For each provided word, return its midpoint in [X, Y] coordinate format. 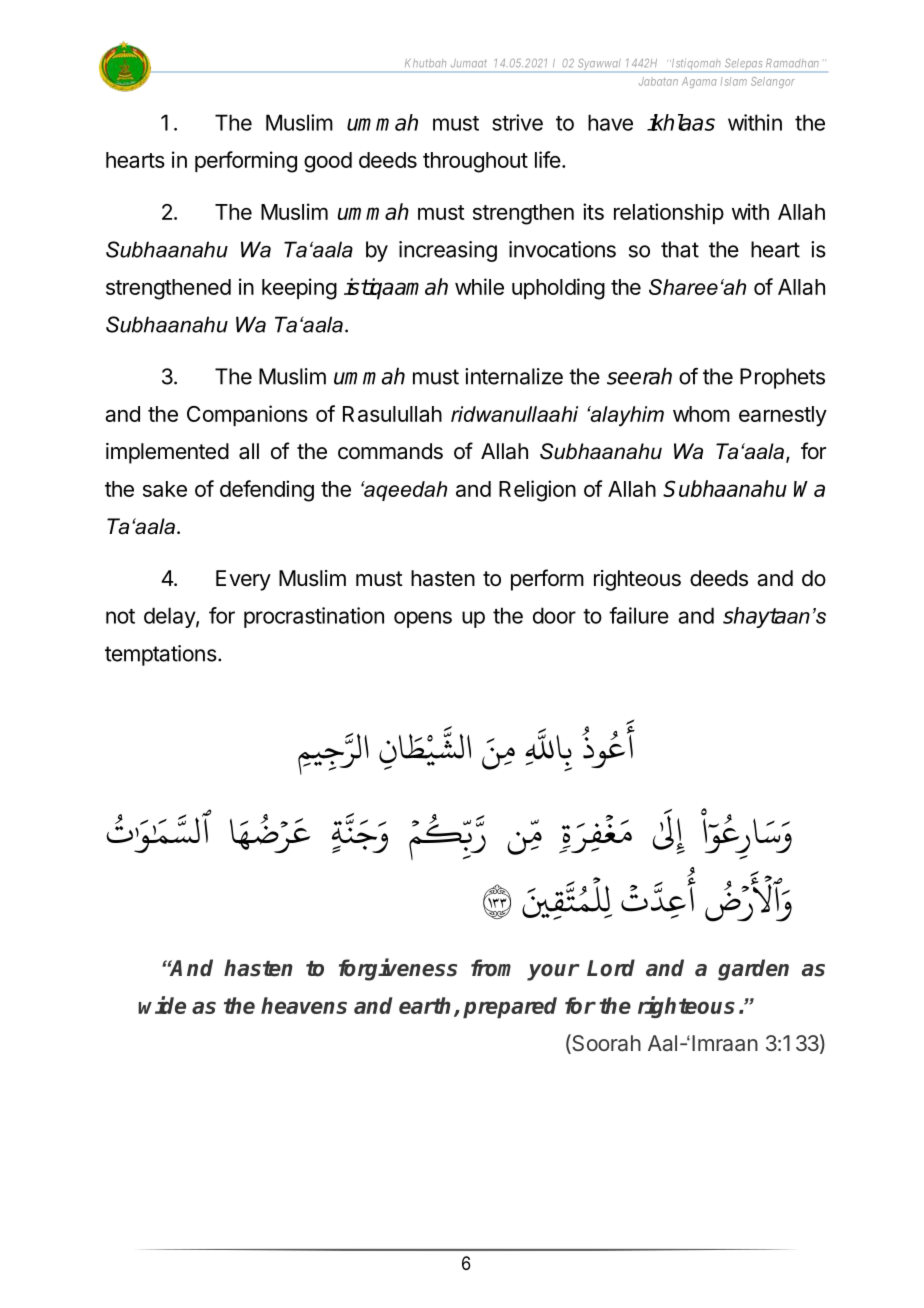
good [328, 162]
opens [423, 619]
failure [639, 615]
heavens [304, 1005]
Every [243, 580]
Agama [699, 82]
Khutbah [425, 63]
